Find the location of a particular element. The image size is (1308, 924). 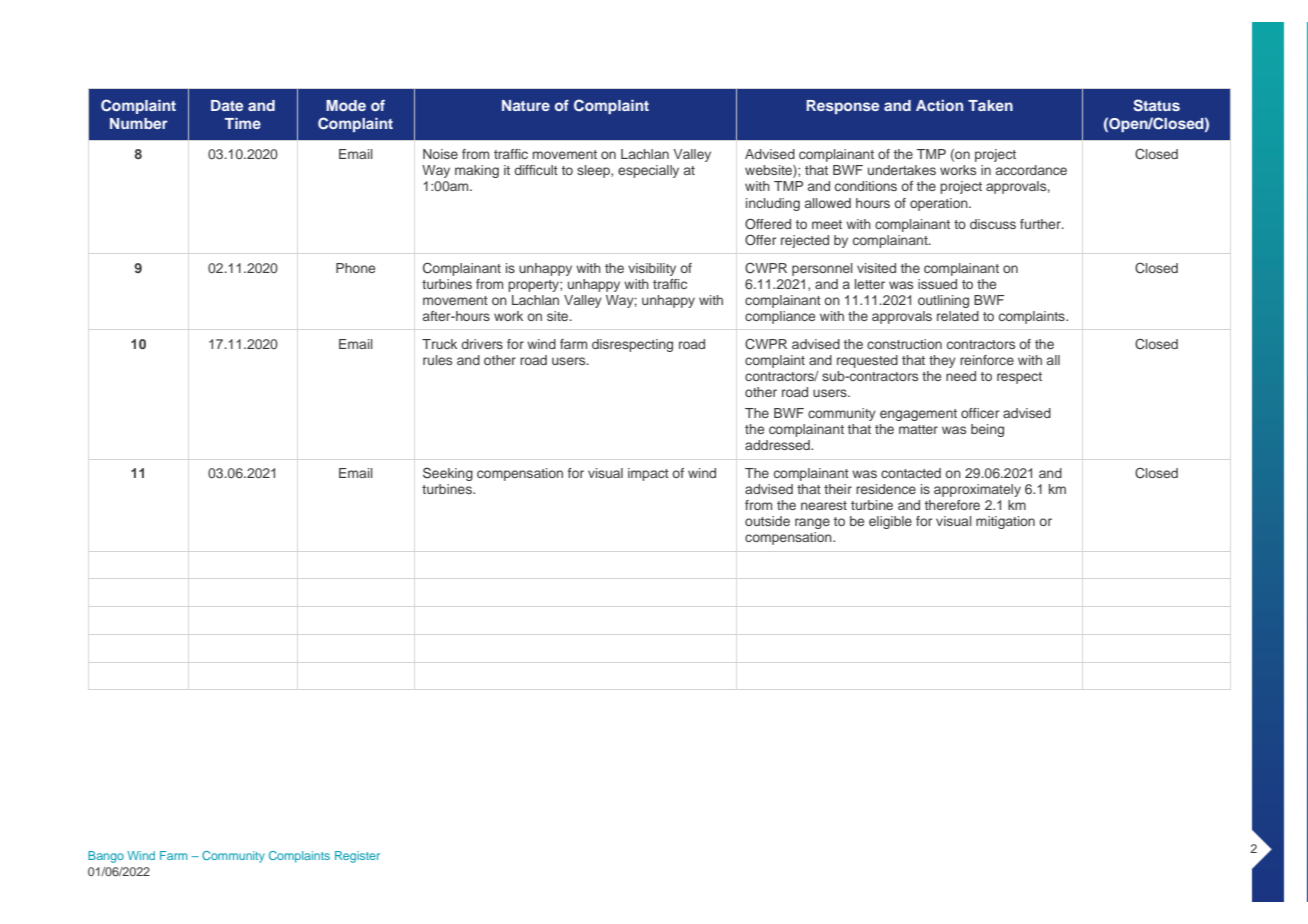

mitigation is located at coordinates (1005, 522).
